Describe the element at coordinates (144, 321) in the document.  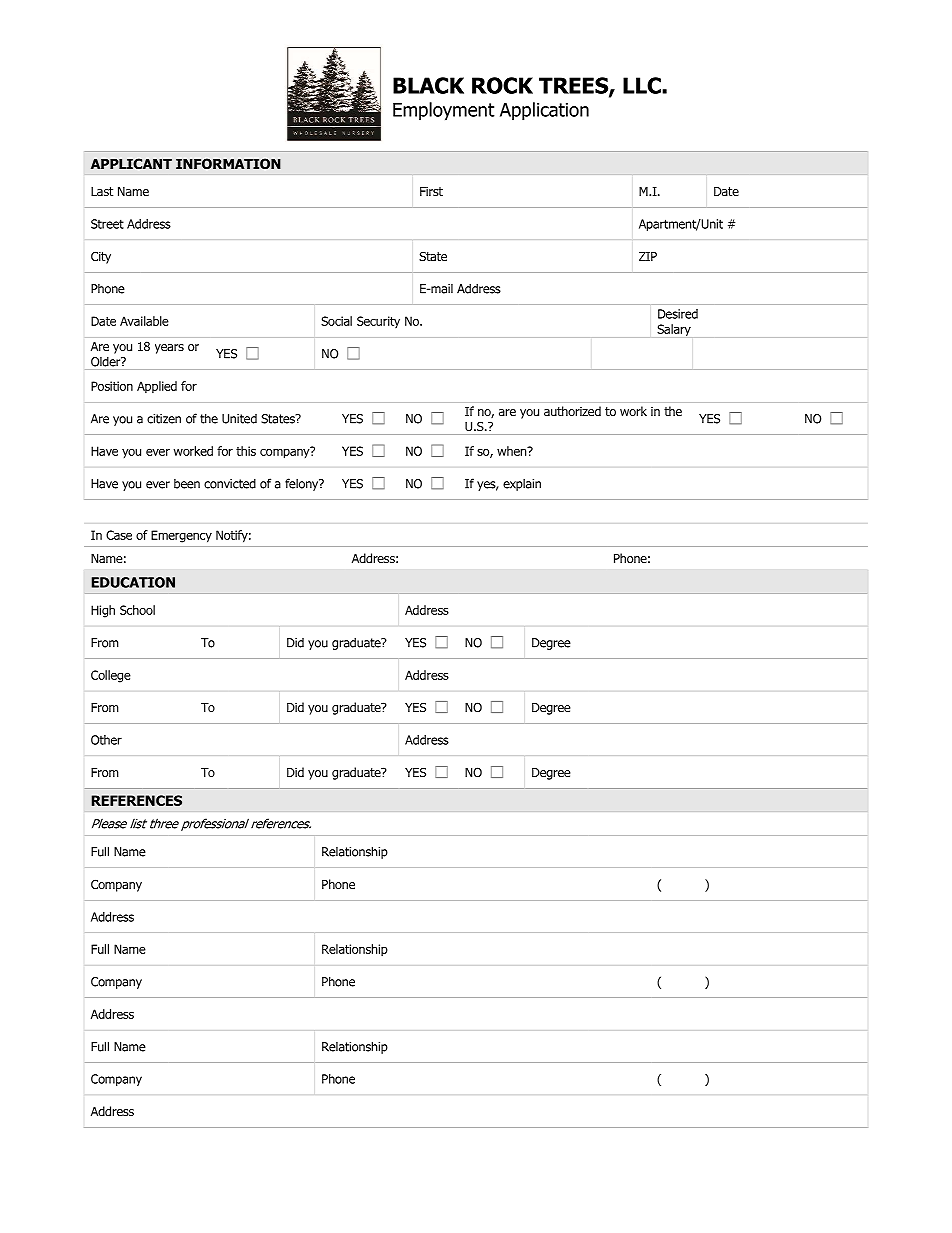
I see `Available` at that location.
